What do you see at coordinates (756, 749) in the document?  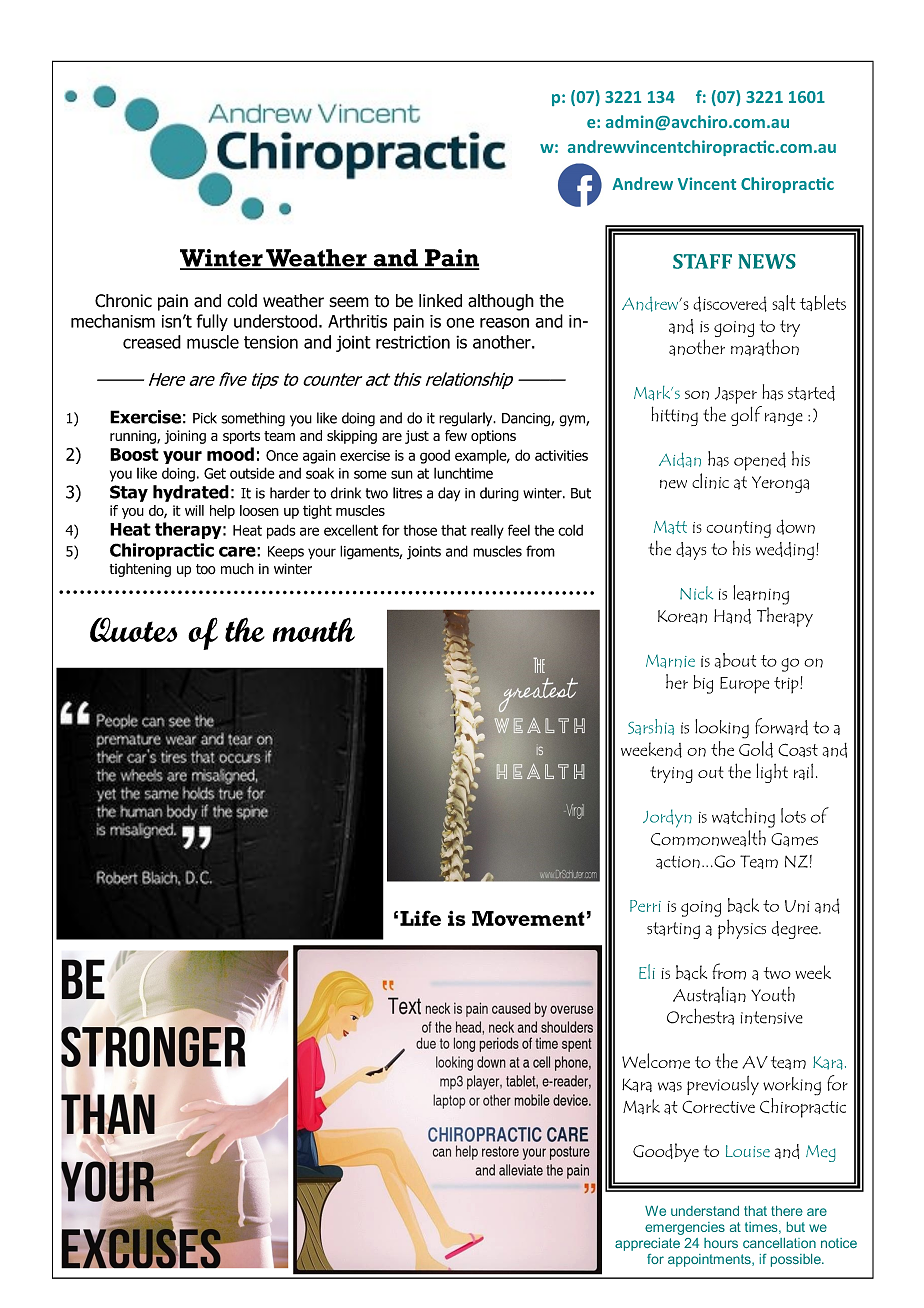 I see `Gold` at bounding box center [756, 749].
